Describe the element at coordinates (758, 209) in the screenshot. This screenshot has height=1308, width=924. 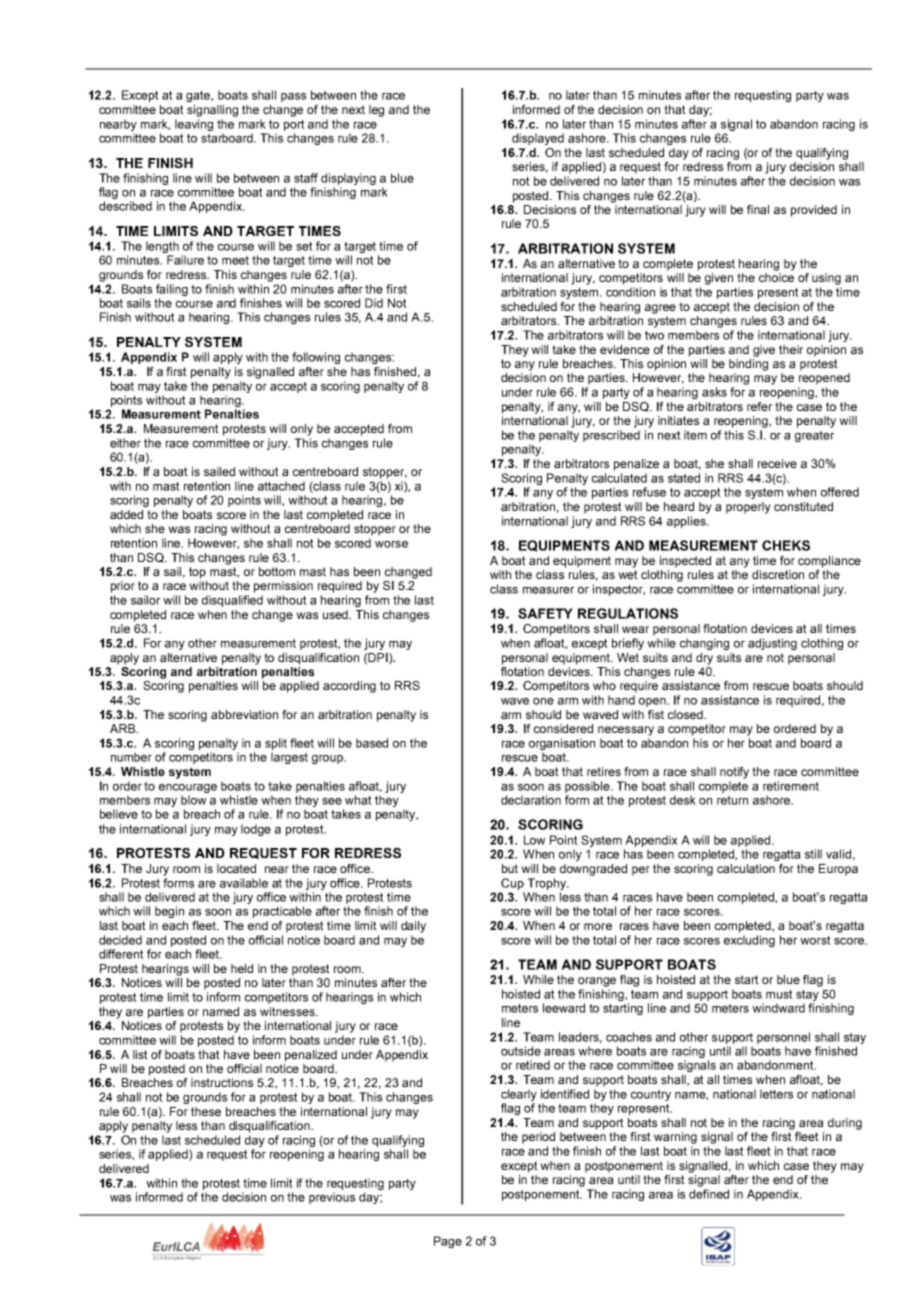
I see `final` at that location.
